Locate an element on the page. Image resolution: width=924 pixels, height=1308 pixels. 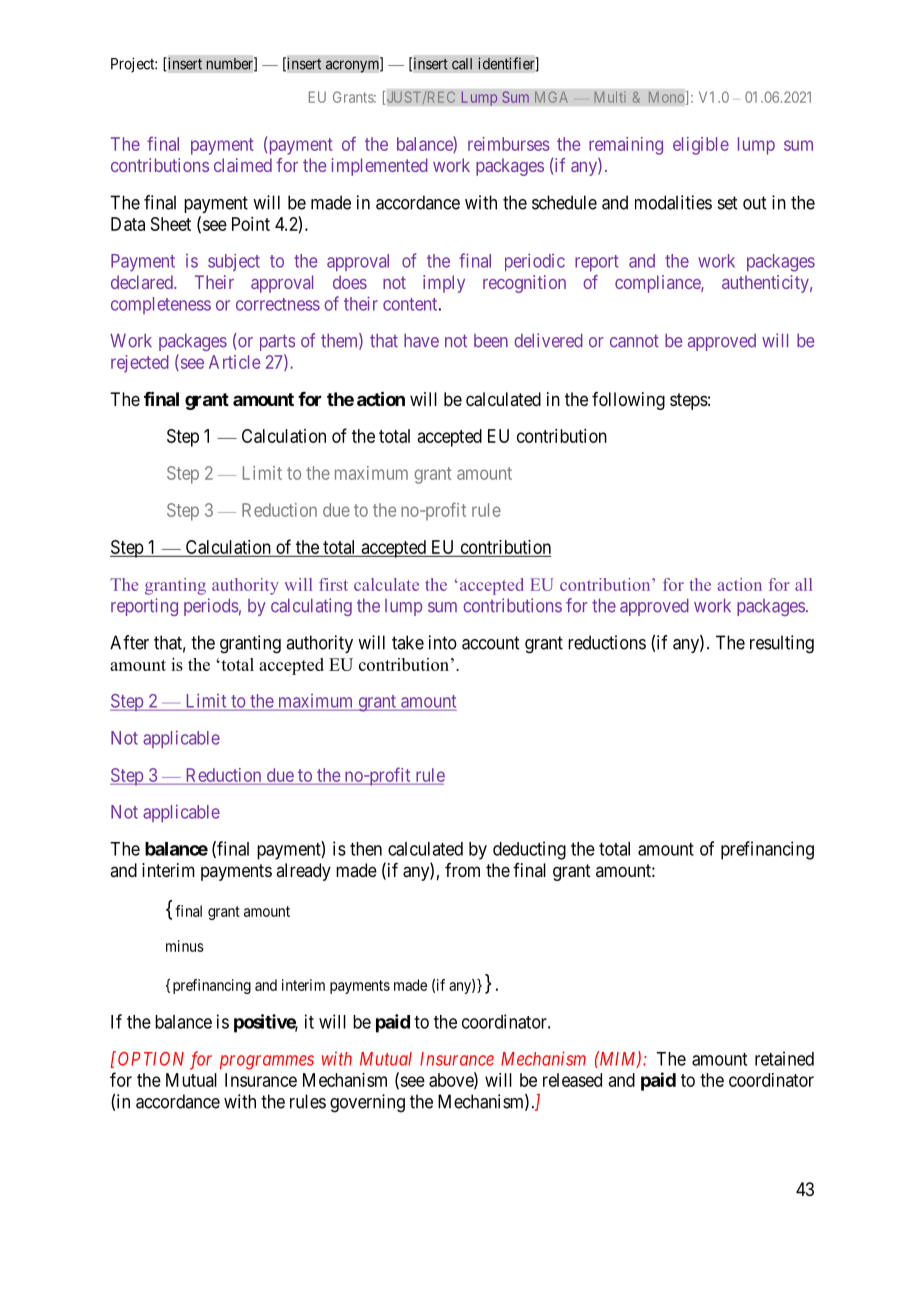
After is located at coordinates (129, 642).
